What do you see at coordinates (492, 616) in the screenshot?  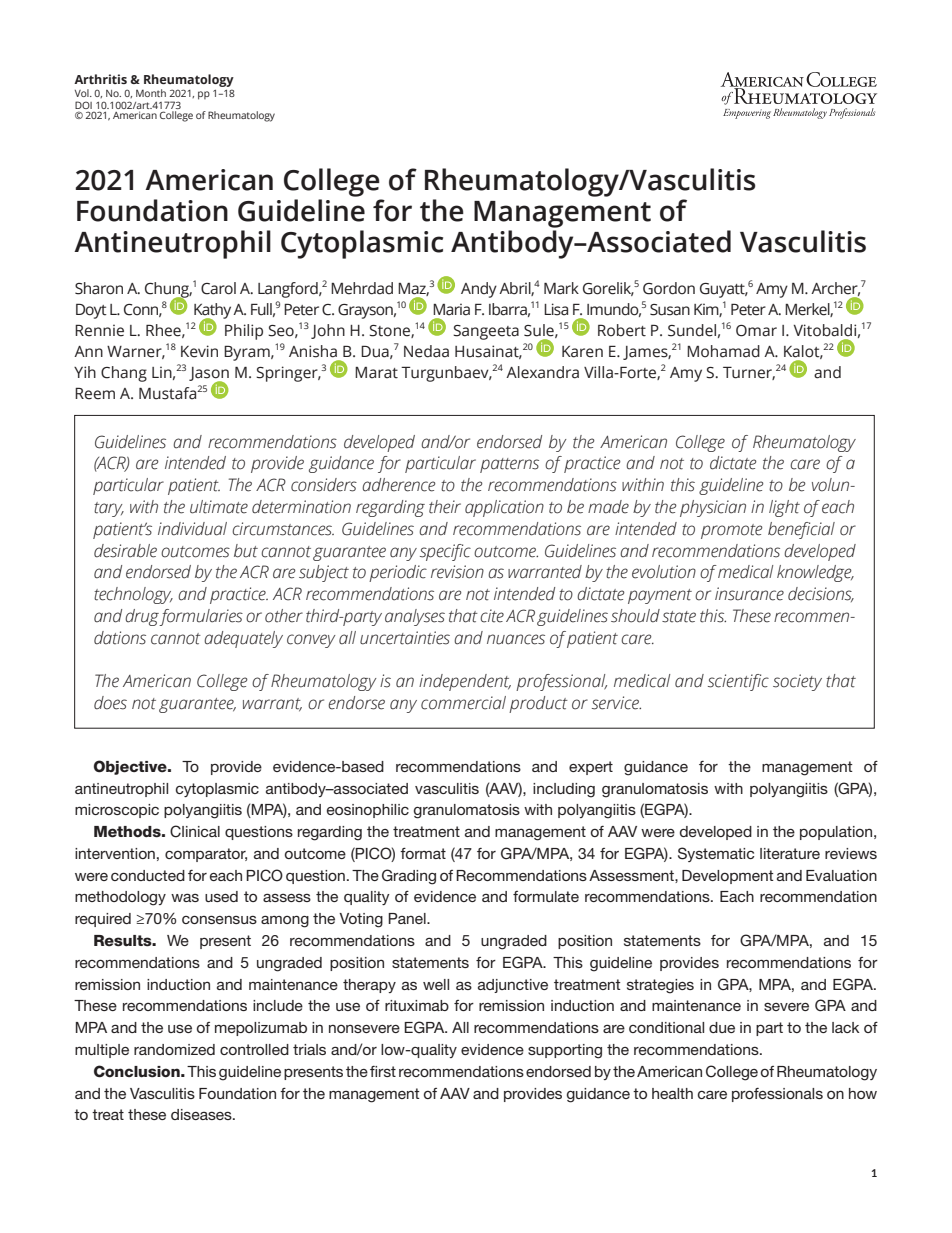 I see `cite` at bounding box center [492, 616].
